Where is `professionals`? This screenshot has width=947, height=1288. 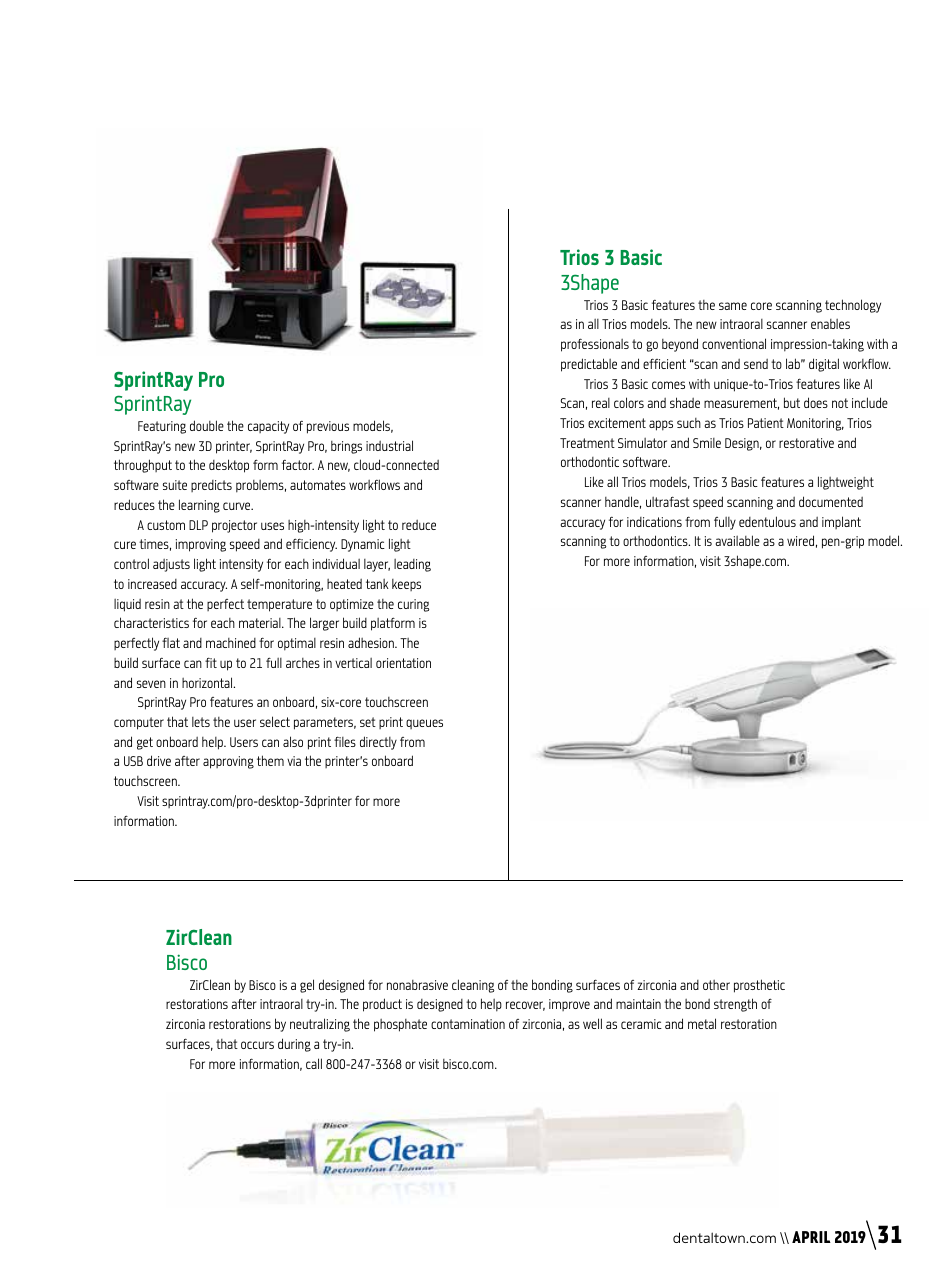 professionals is located at coordinates (595, 345).
